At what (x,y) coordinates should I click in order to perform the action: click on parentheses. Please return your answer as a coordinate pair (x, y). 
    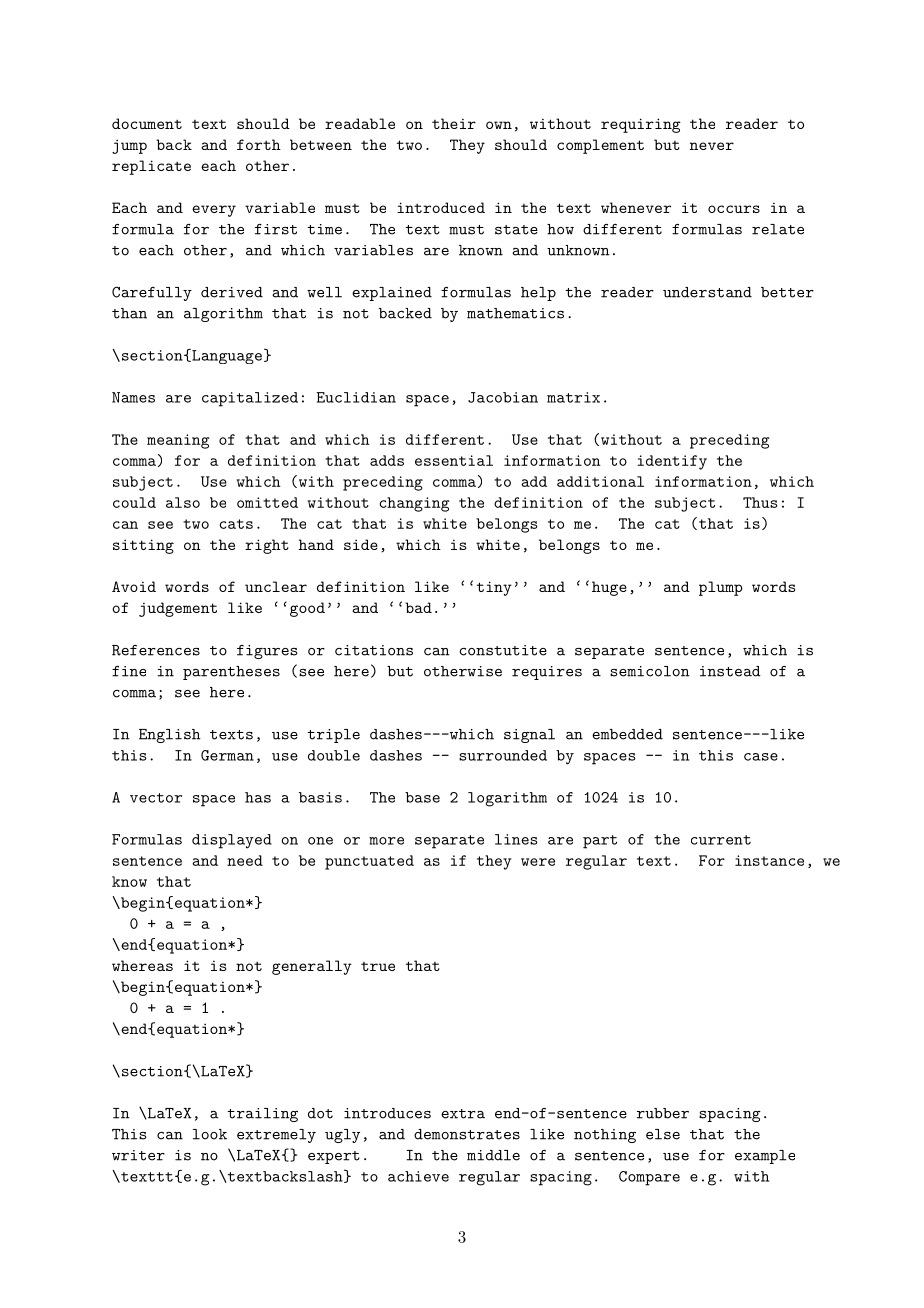
    Looking at the image, I should click on (231, 673).
